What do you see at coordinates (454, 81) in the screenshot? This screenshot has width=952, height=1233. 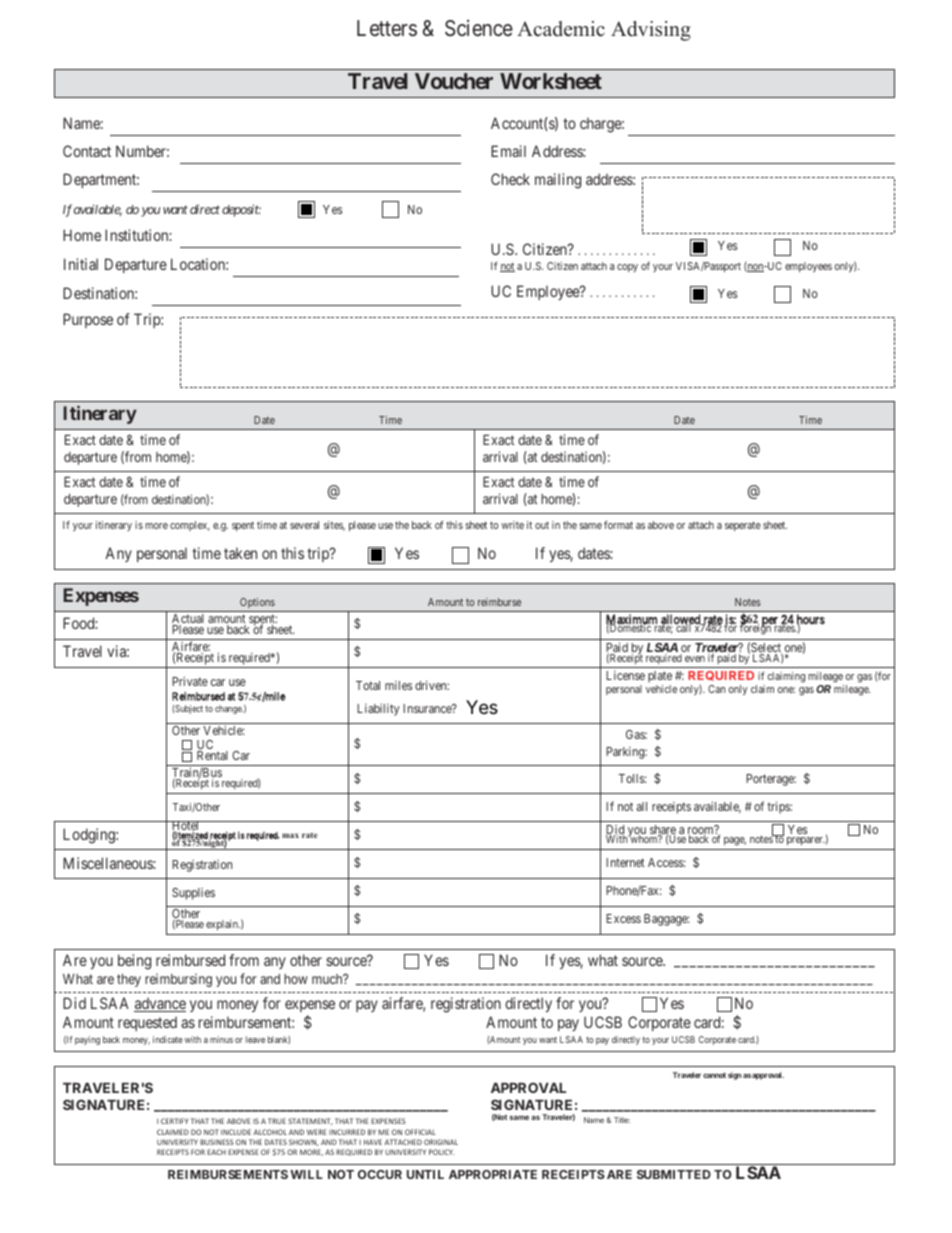 I see `Voucher` at bounding box center [454, 81].
